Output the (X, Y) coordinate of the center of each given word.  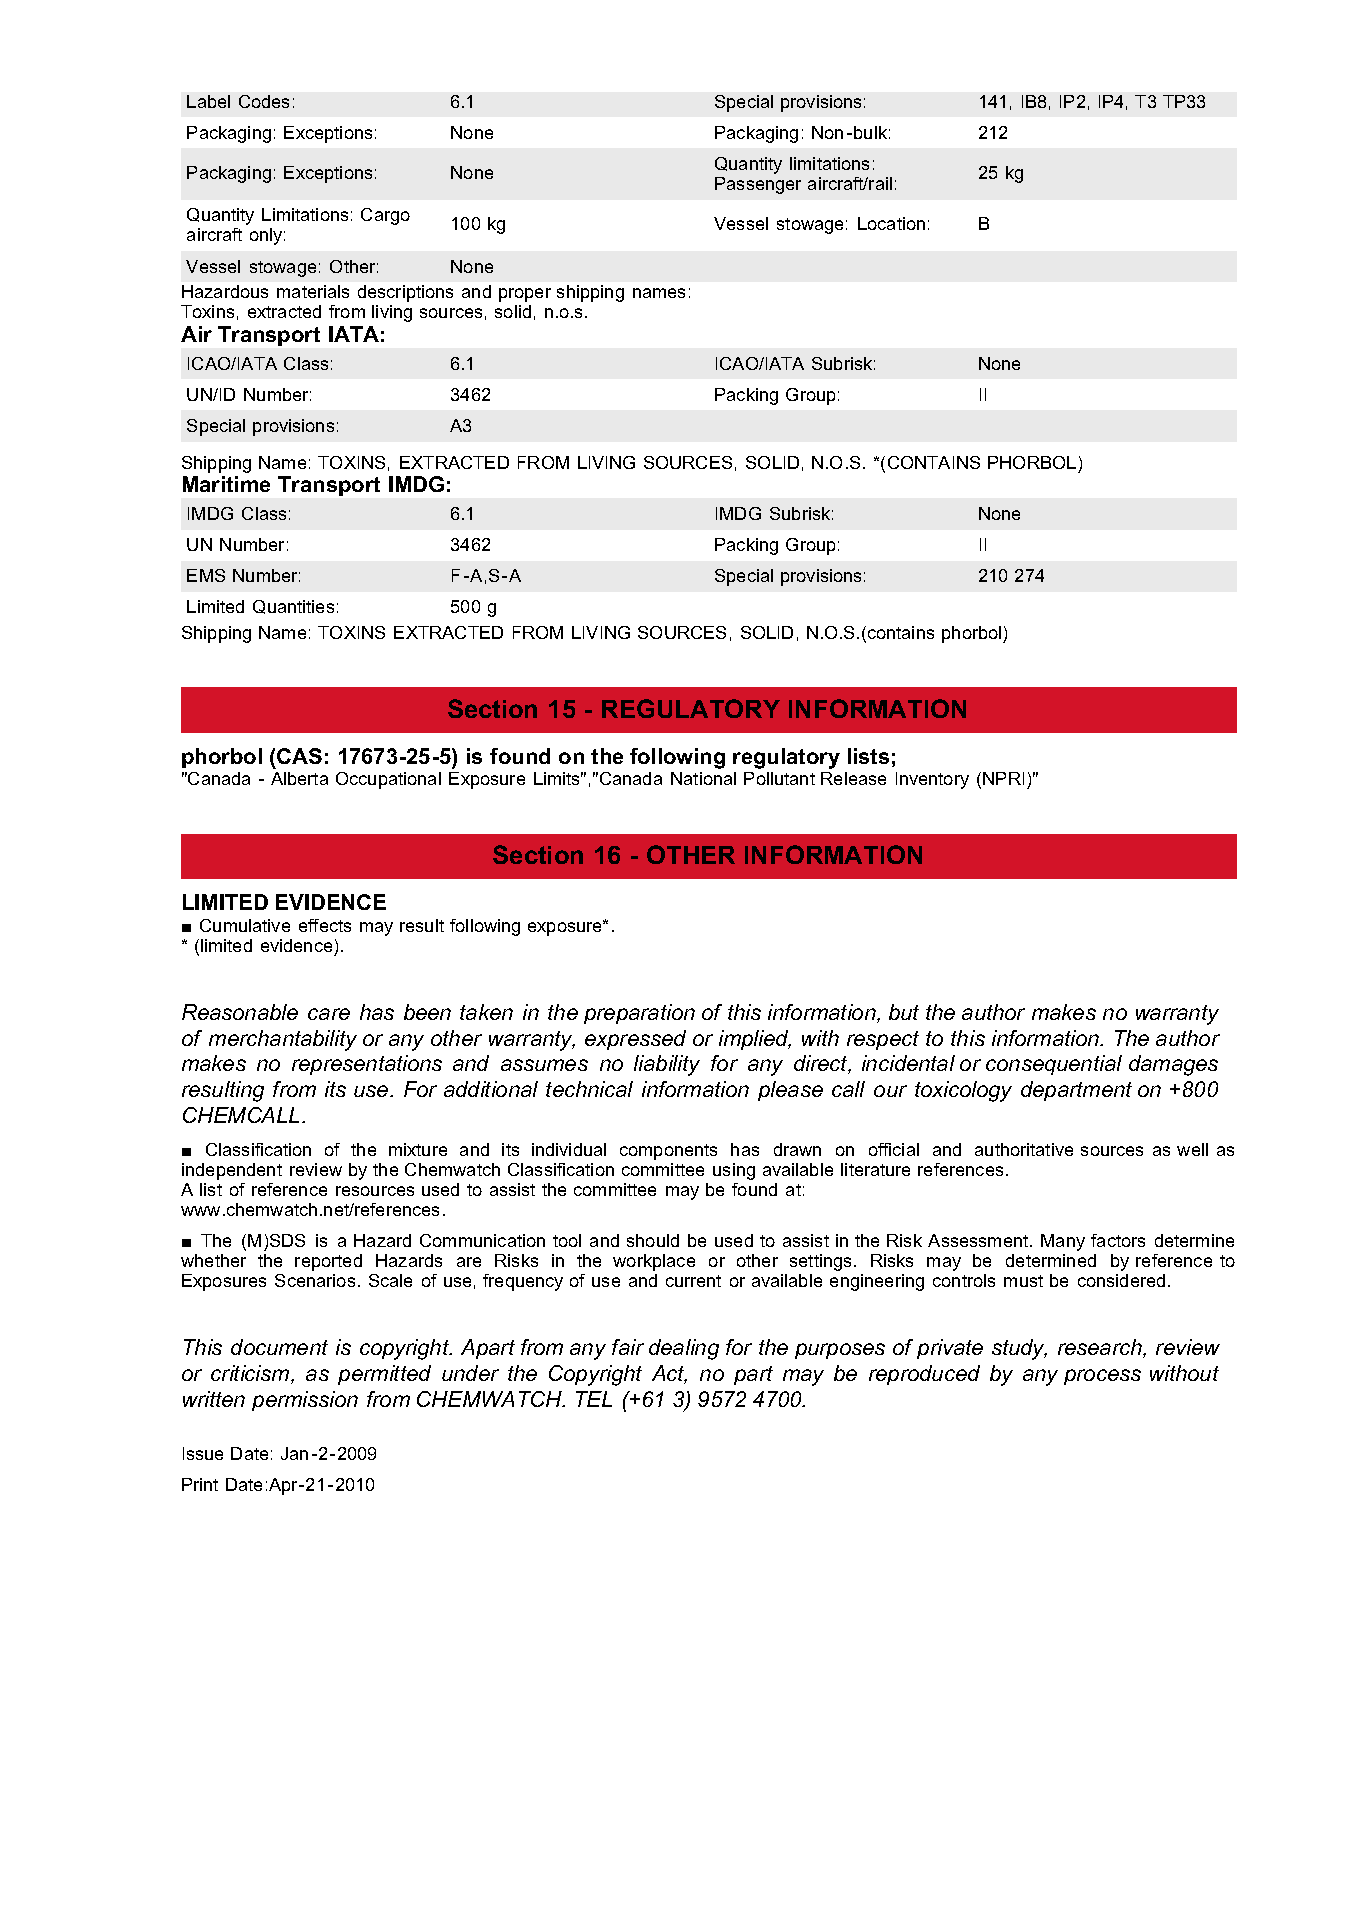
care (329, 1014)
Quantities (293, 607)
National (703, 778)
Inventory (932, 780)
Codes (264, 101)
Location (891, 223)
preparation (639, 1014)
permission (305, 1401)
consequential (1054, 1065)
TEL (594, 1399)
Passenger (758, 185)
